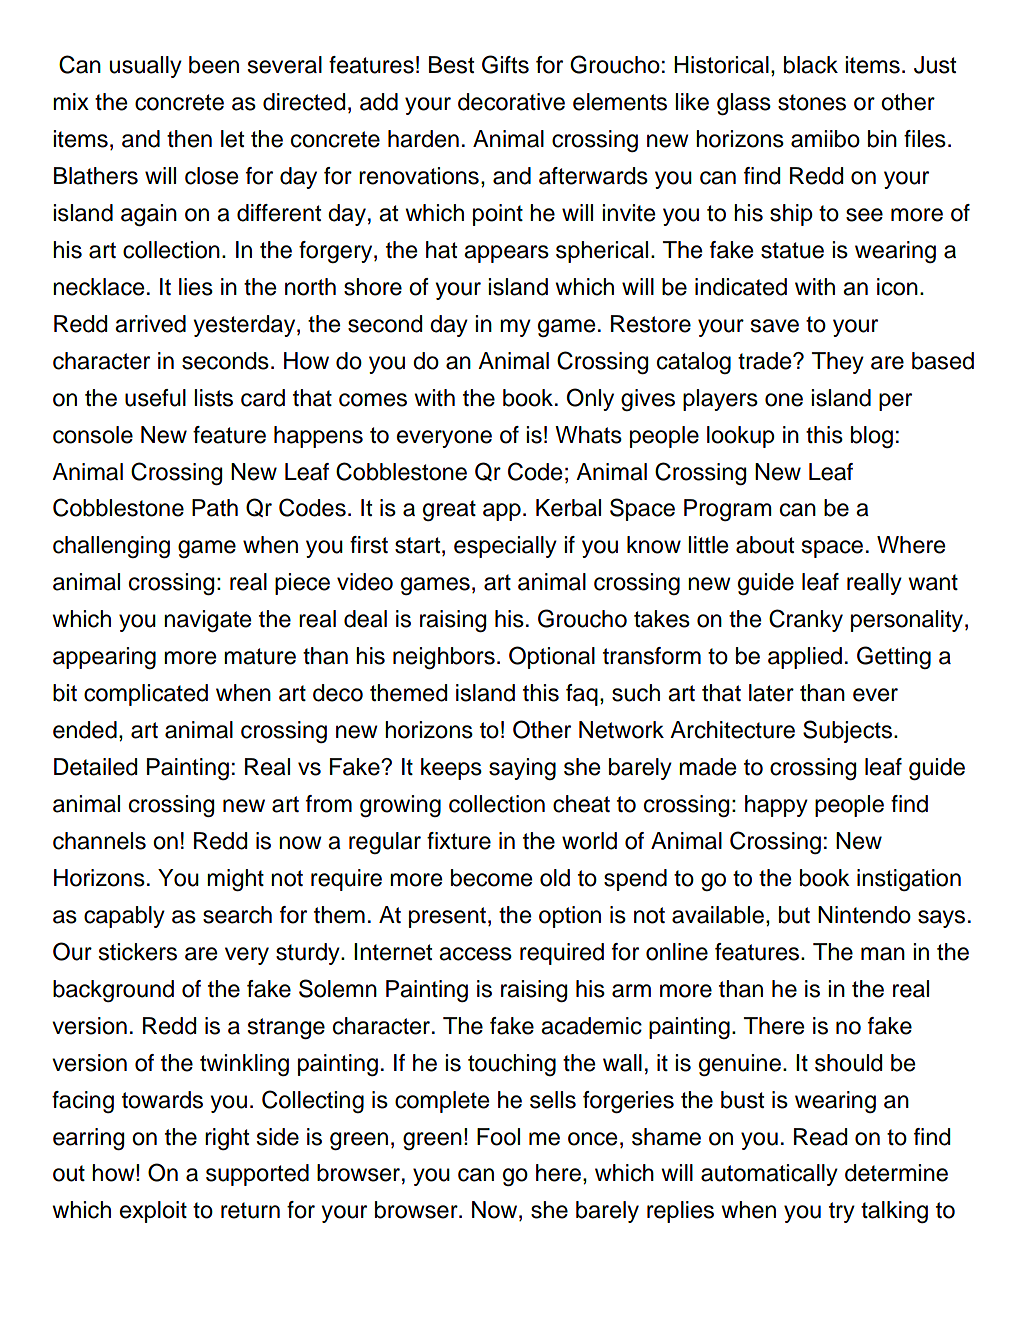 The height and width of the document is (1330, 1028). I want to click on save, so click(775, 326).
